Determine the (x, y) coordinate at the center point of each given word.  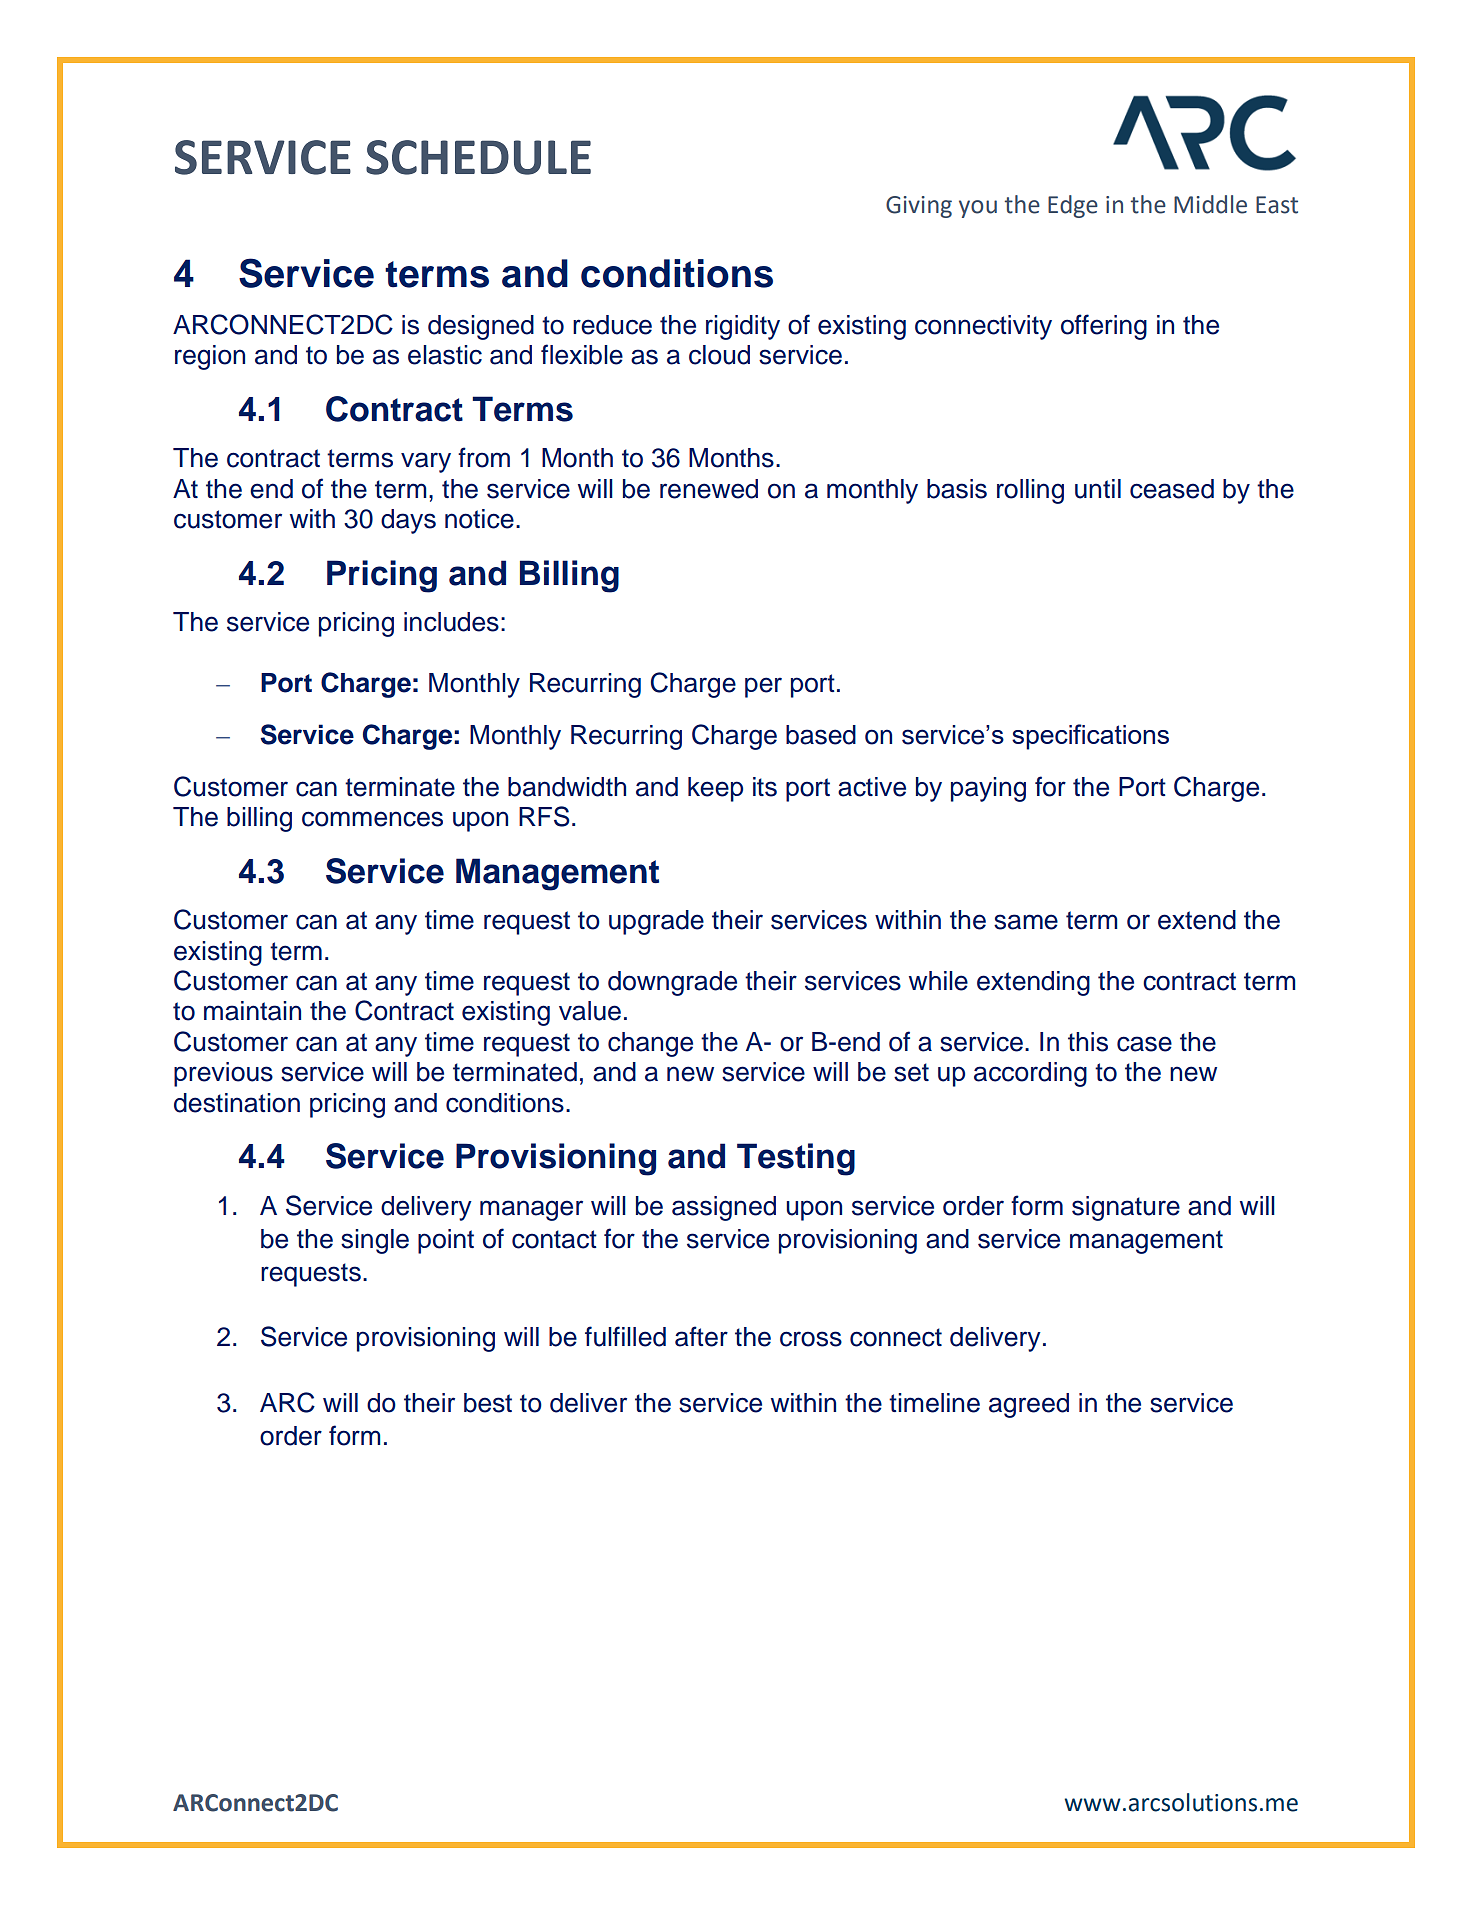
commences (372, 819)
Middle (1210, 204)
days (408, 521)
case (1144, 1044)
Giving (919, 207)
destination (237, 1103)
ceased (1172, 489)
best (488, 1403)
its (765, 787)
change (650, 1044)
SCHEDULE (478, 157)
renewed (709, 489)
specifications (1090, 737)
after (701, 1336)
